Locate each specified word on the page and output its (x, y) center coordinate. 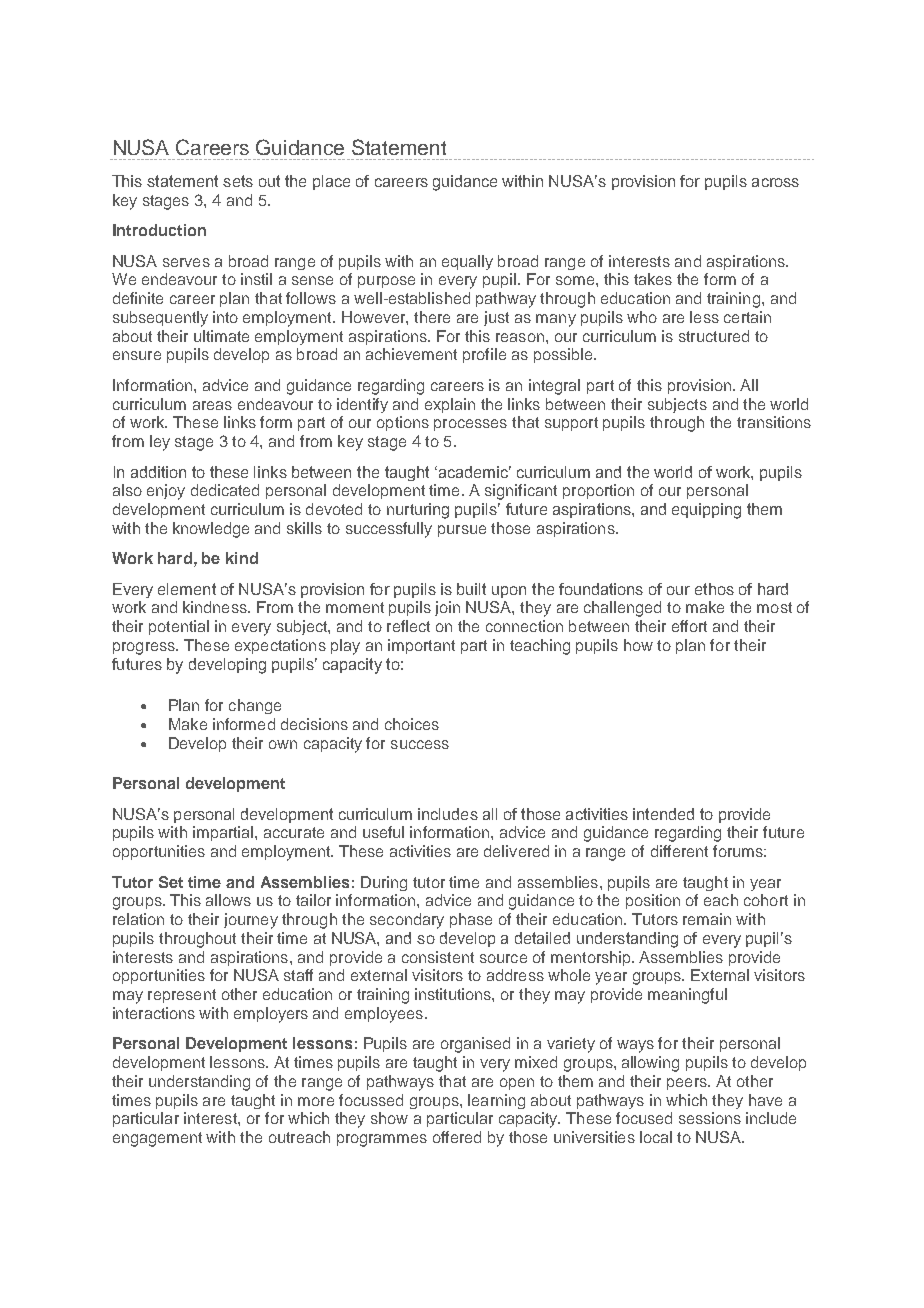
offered (457, 1137)
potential (179, 627)
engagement (157, 1139)
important (421, 646)
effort (689, 626)
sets (238, 181)
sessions (710, 1118)
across (775, 182)
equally (467, 262)
